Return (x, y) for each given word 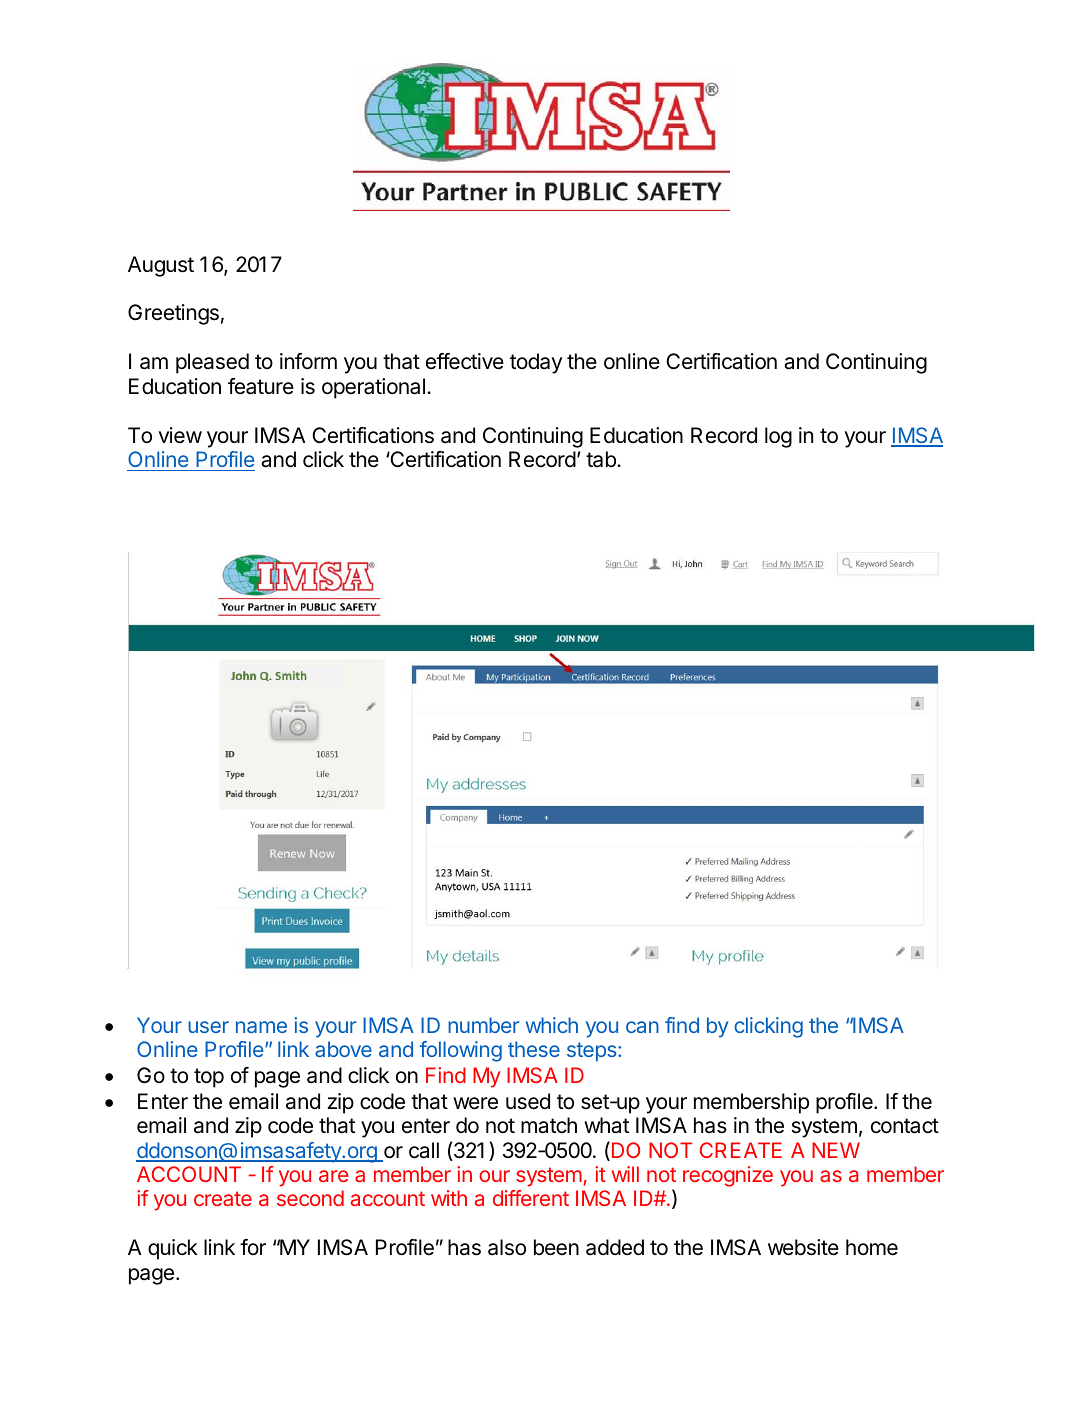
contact (905, 1126)
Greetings (173, 314)
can (642, 1027)
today (536, 363)
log (778, 437)
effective (465, 361)
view (180, 435)
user (208, 1027)
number (483, 1025)
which (552, 1025)
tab (602, 459)
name (261, 1027)
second (310, 1198)
